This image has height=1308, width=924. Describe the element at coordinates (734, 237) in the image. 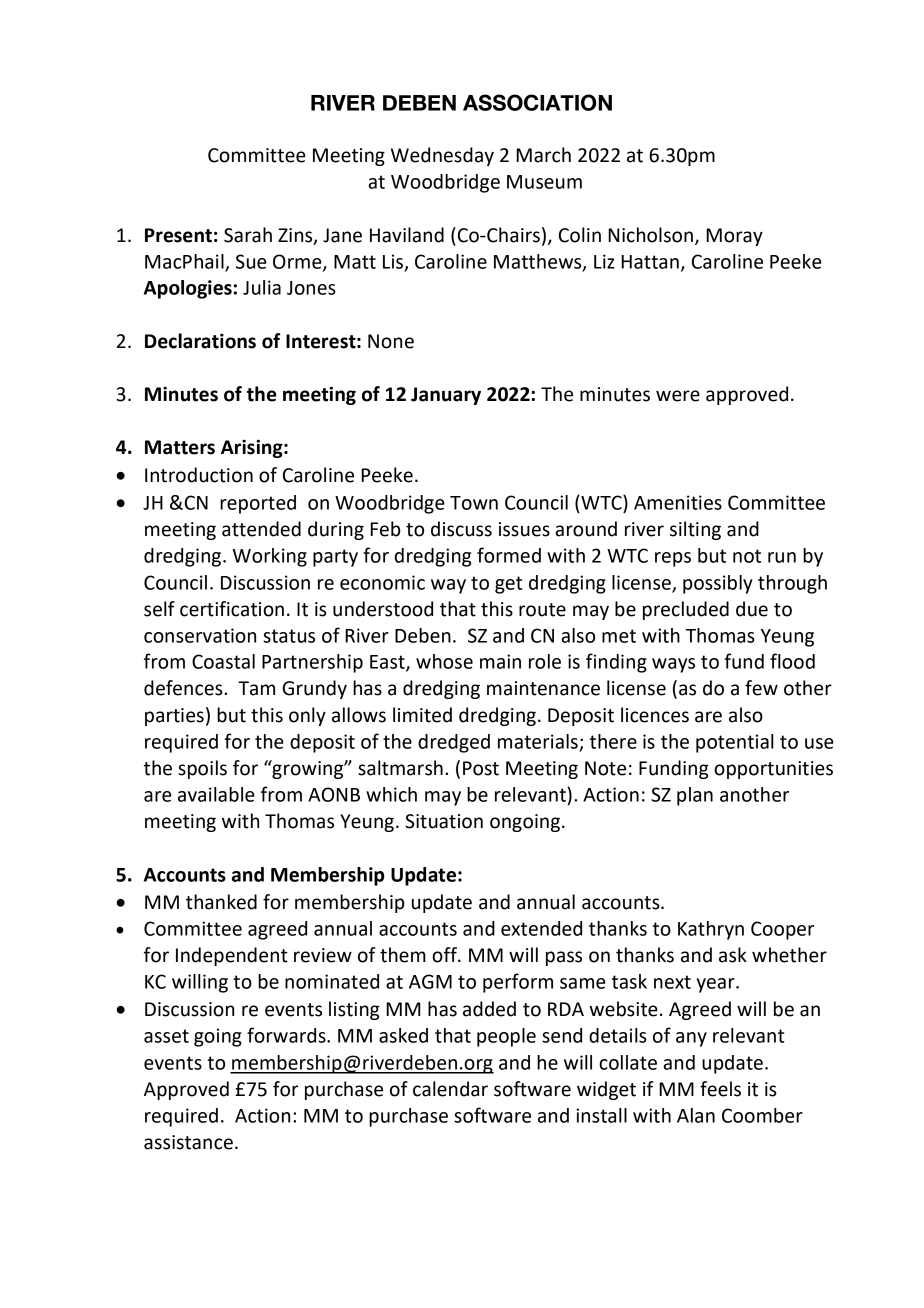

I see `Moray` at that location.
